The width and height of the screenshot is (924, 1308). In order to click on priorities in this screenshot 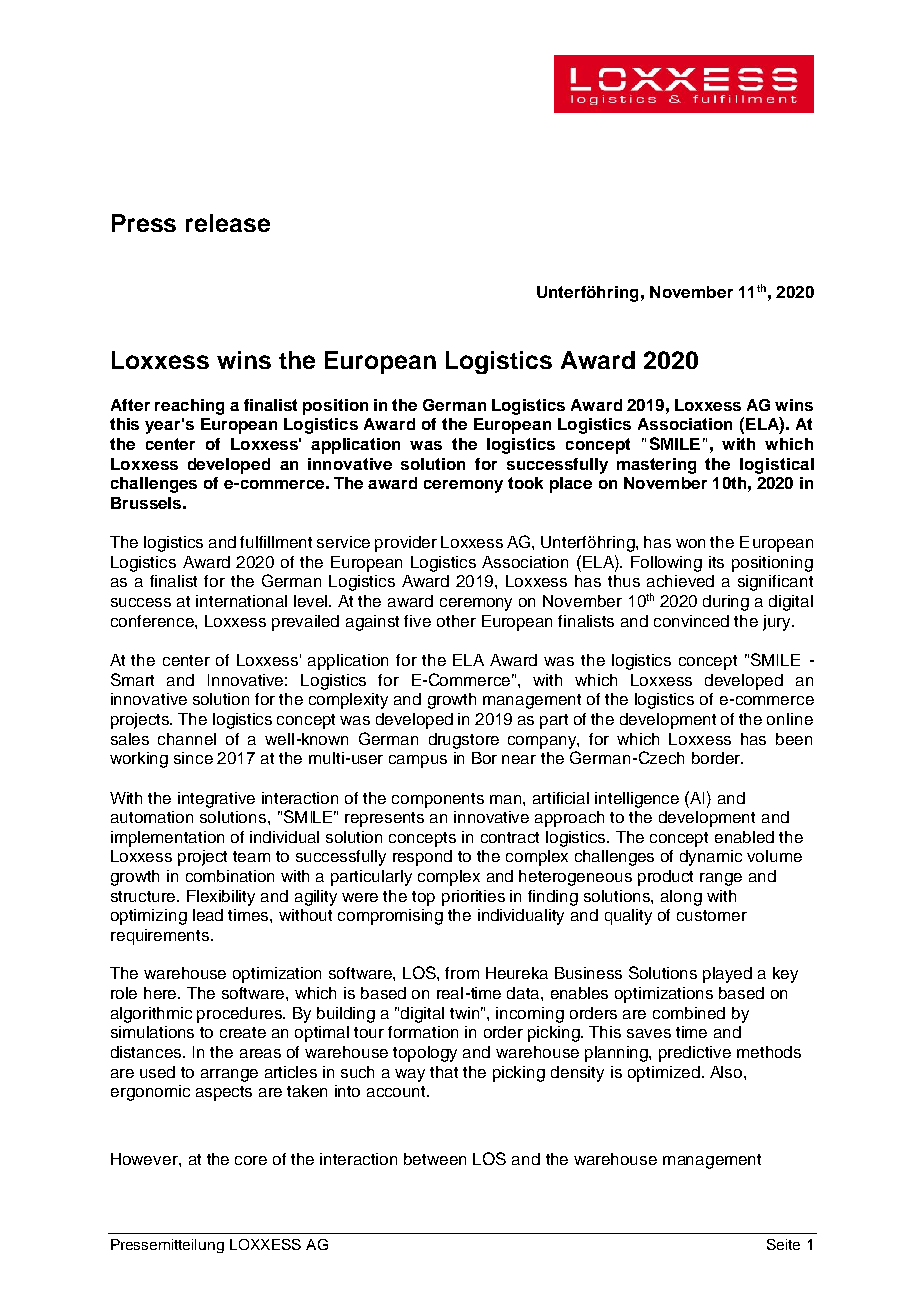, I will do `click(473, 898)`.
